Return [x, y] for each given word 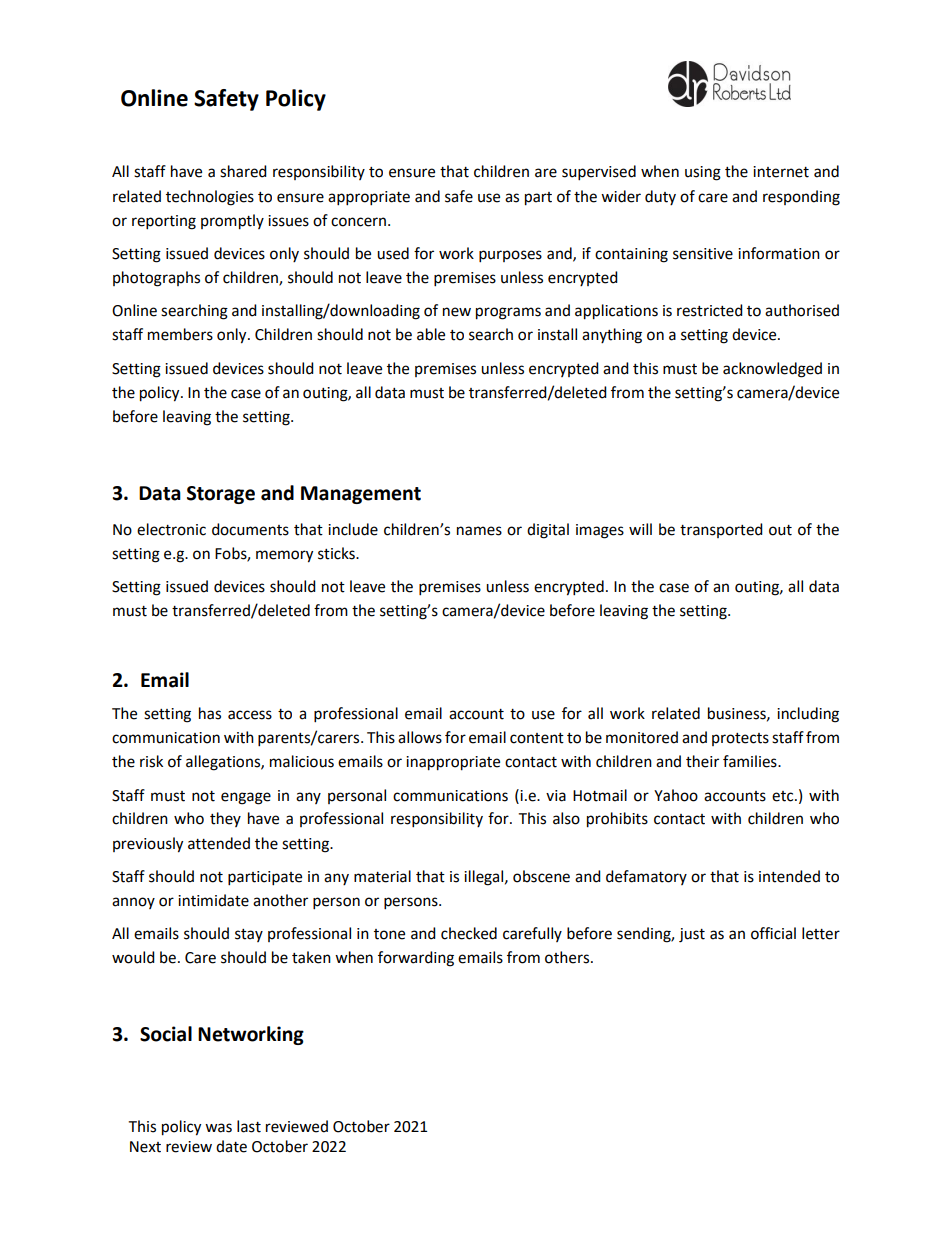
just [692, 935]
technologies [210, 198]
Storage [221, 495]
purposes [510, 256]
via [556, 796]
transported [721, 530]
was [218, 1128]
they [225, 819]
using [703, 173]
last [249, 1126]
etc [784, 796]
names [479, 531]
